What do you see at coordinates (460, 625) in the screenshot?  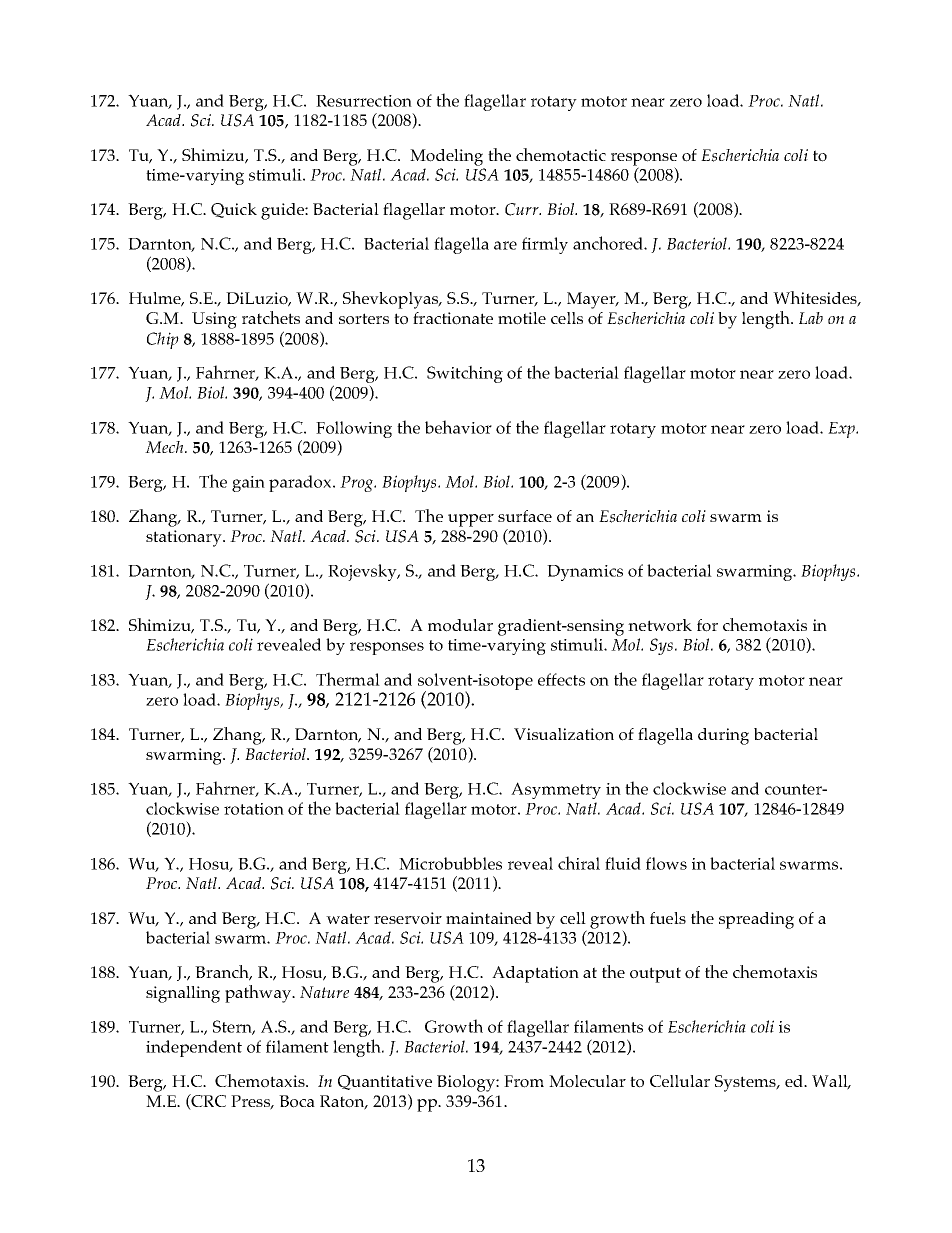 I see `modular` at bounding box center [460, 625].
